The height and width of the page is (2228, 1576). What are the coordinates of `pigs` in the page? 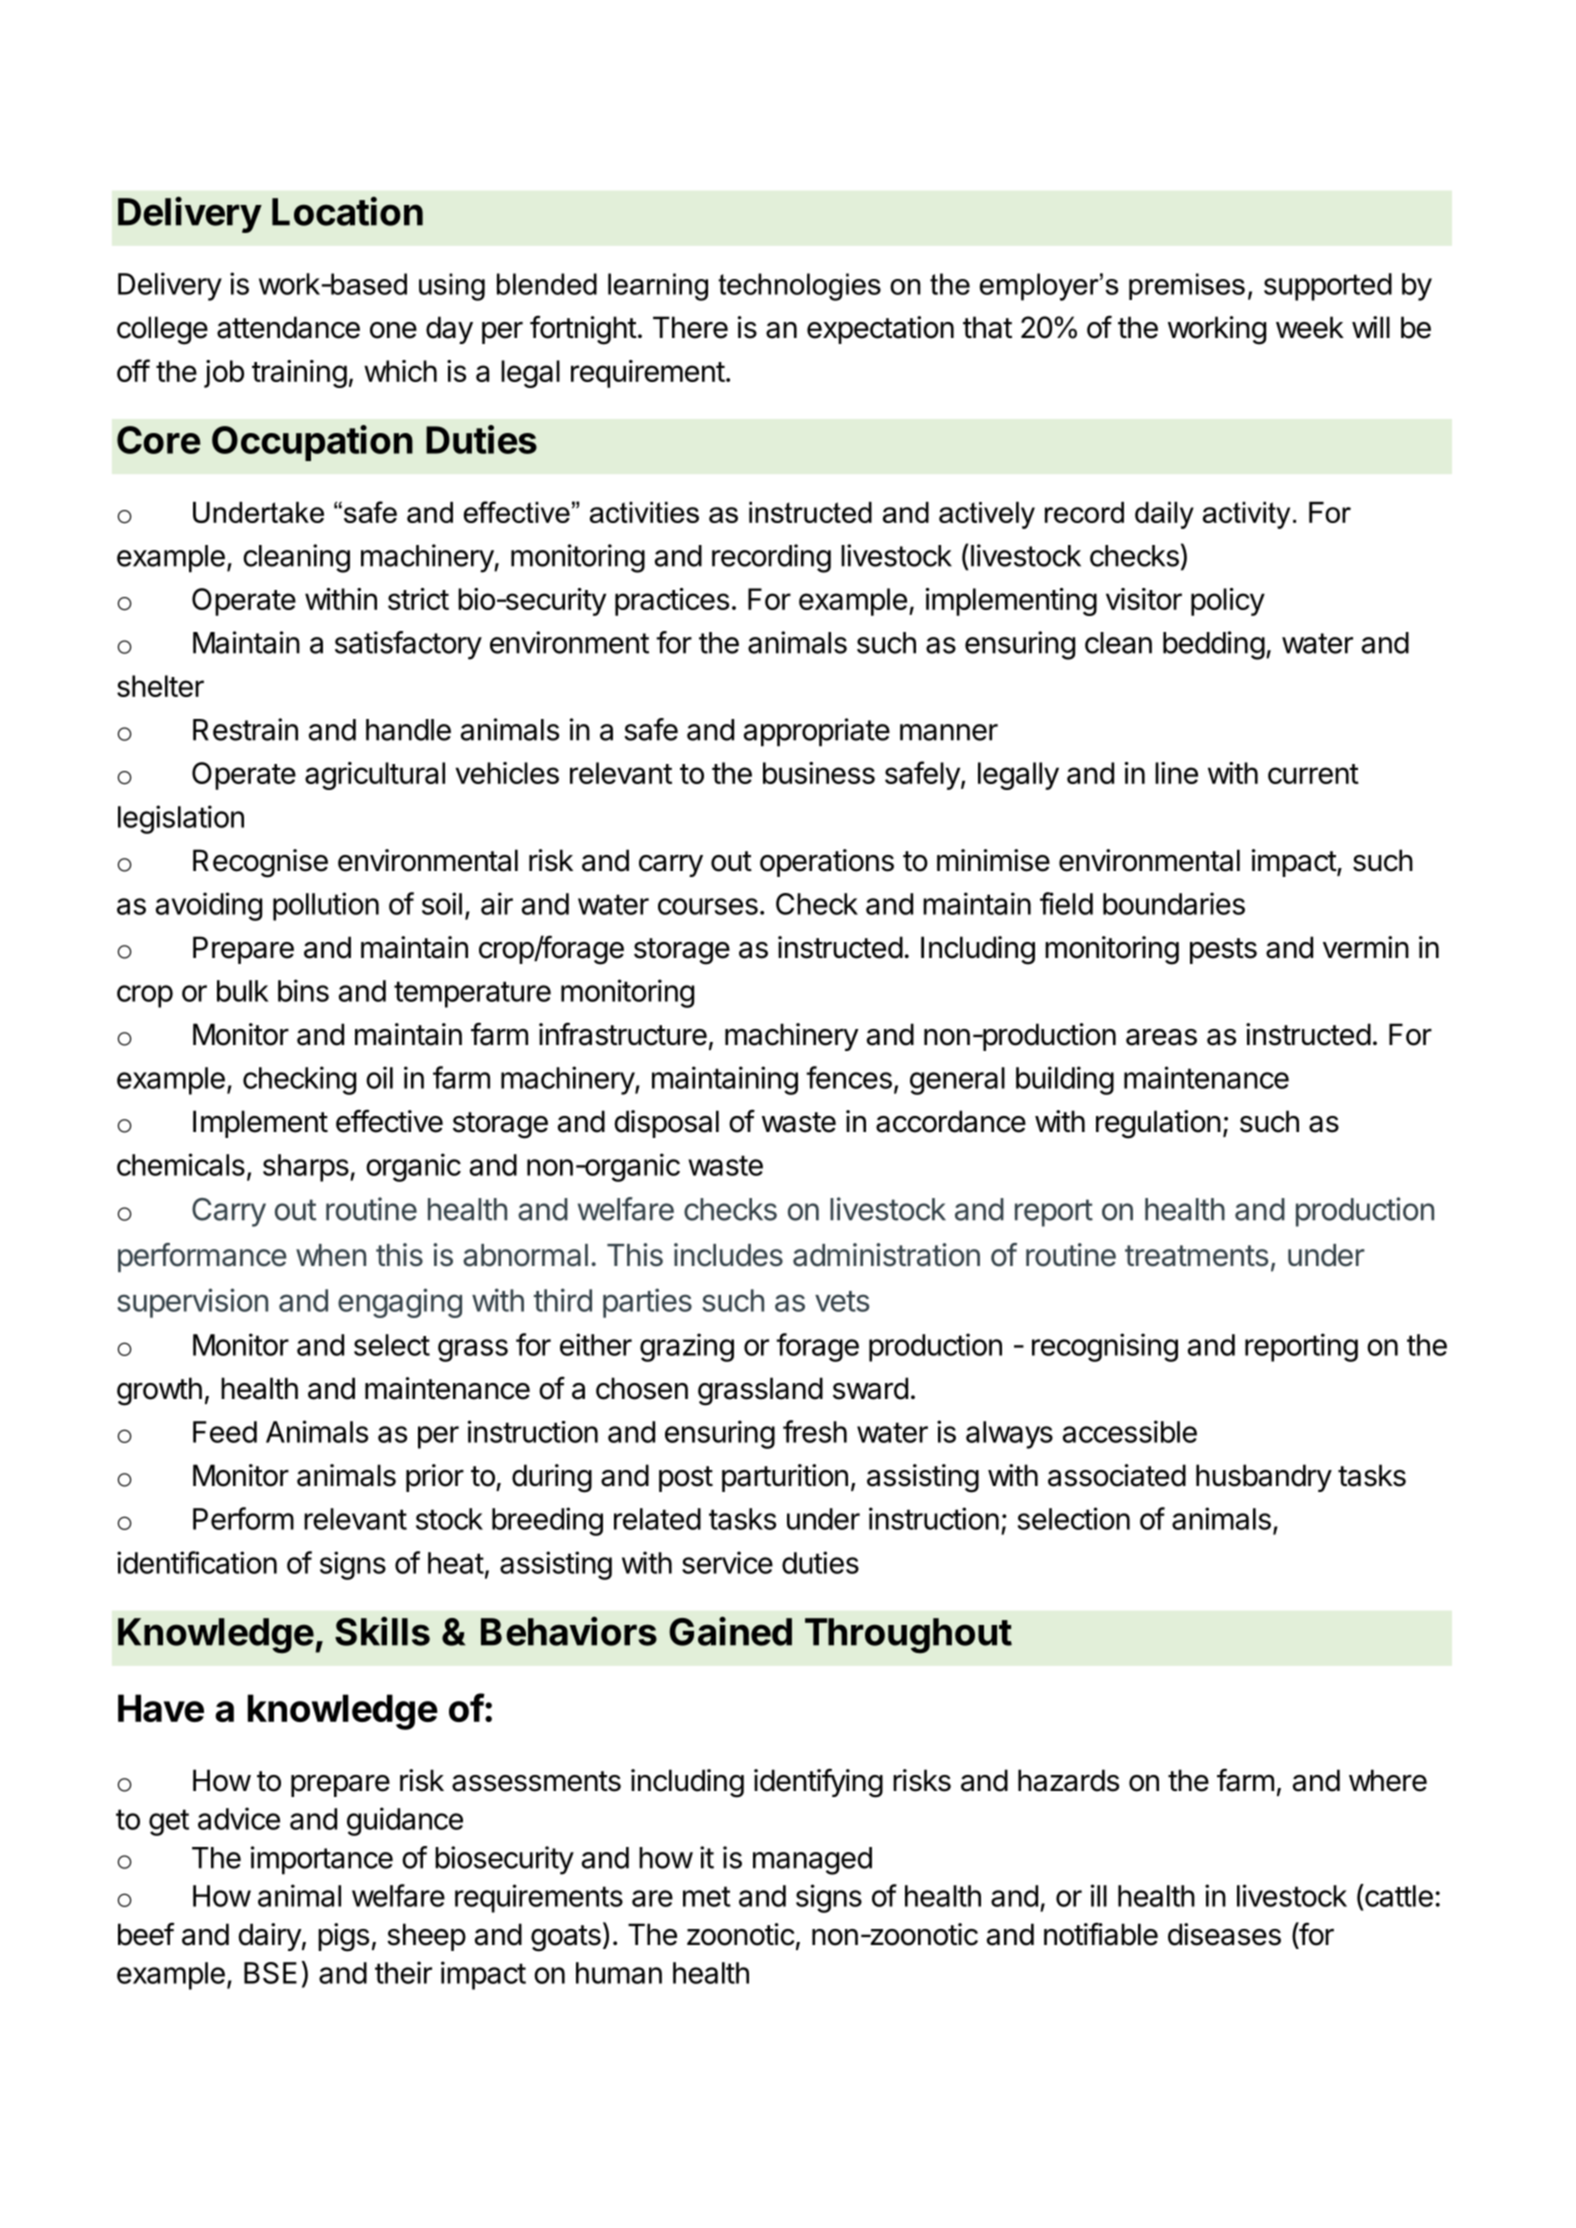 It's located at (343, 1937).
